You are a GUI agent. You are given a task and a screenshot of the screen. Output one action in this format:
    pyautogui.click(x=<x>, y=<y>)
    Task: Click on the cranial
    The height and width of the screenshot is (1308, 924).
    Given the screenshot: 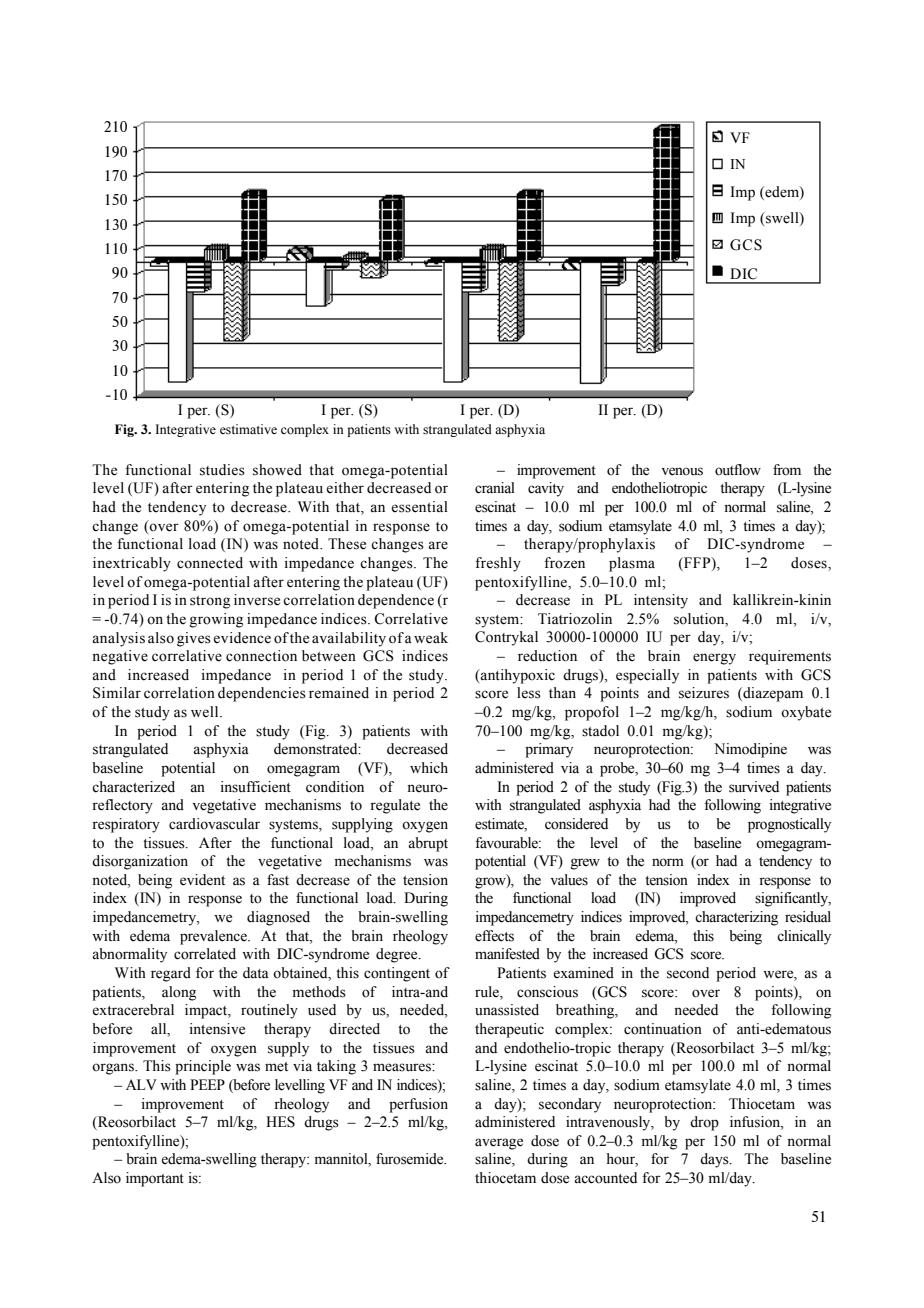 What is the action you would take?
    pyautogui.click(x=495, y=488)
